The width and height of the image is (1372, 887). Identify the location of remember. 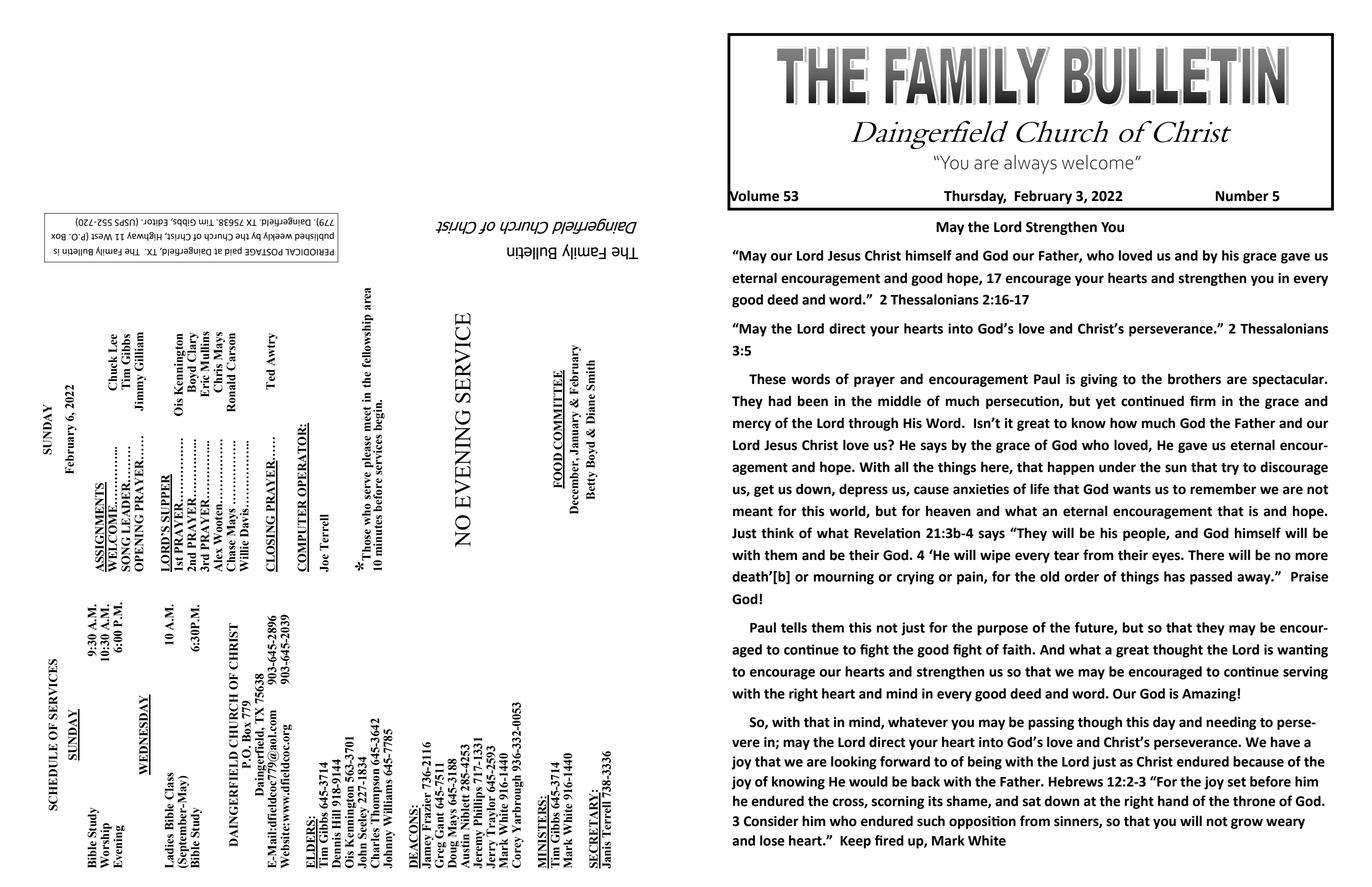
(1223, 489).
